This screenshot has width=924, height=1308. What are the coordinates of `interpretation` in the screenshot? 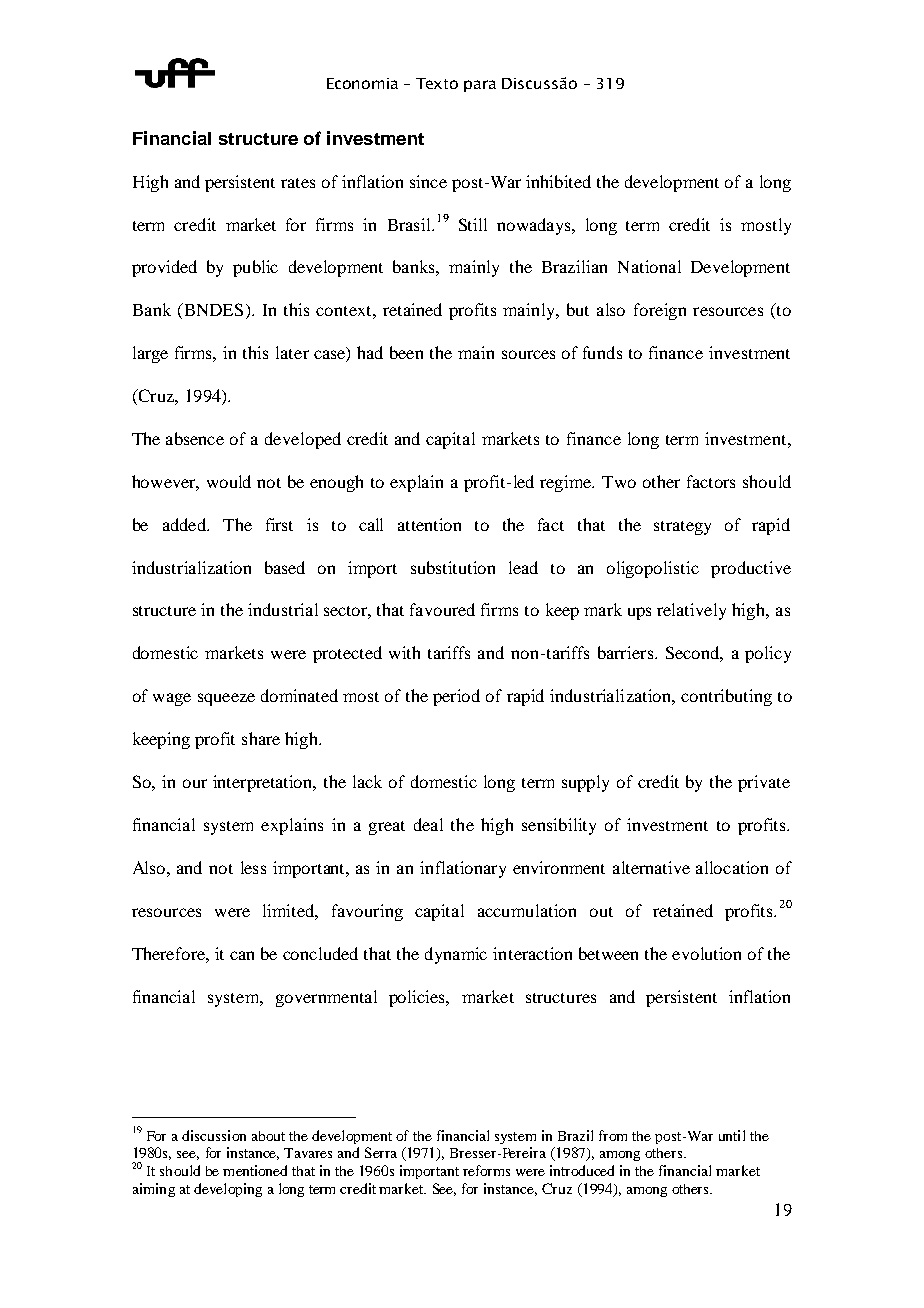 It's located at (264, 783).
